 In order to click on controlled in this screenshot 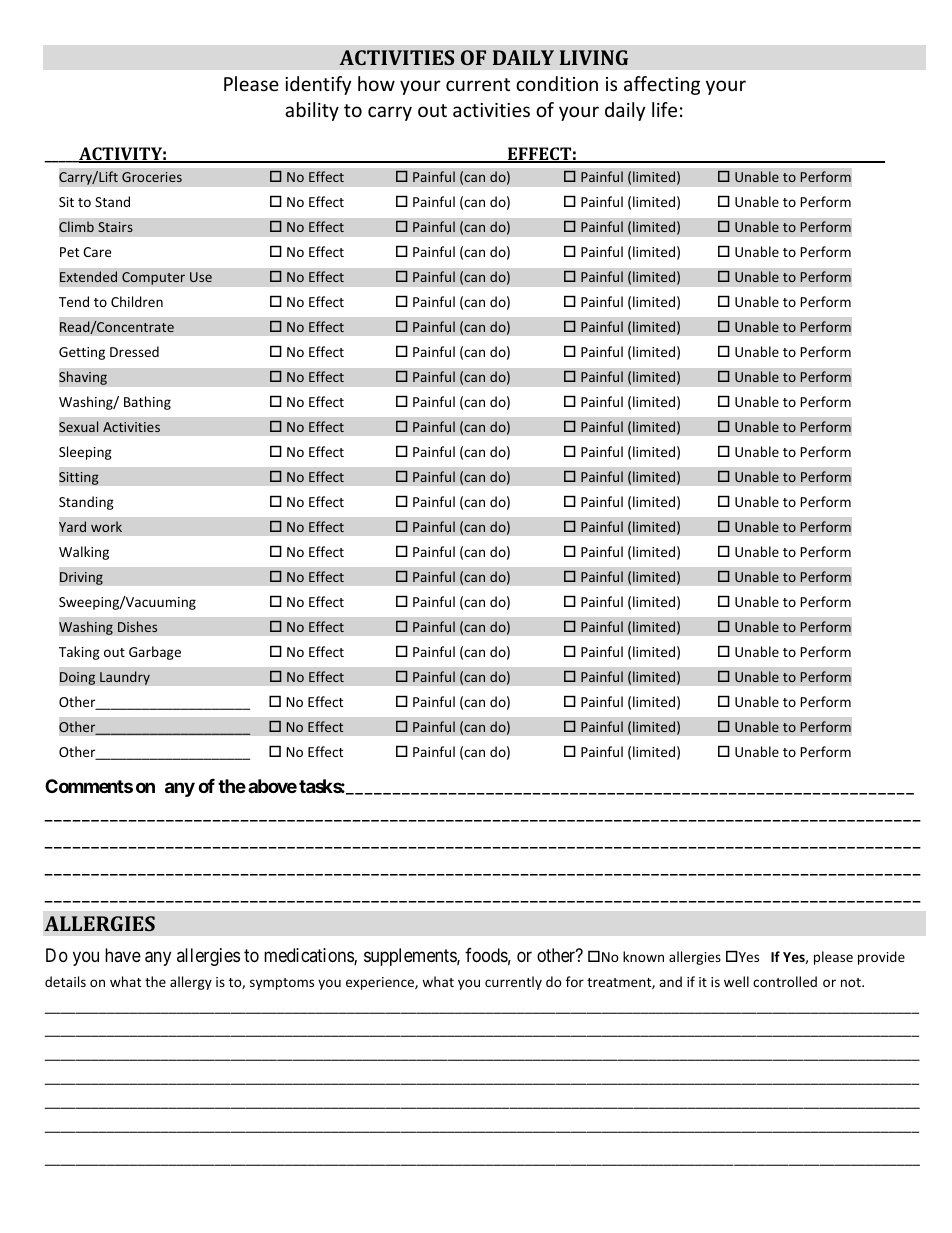, I will do `click(785, 981)`.
